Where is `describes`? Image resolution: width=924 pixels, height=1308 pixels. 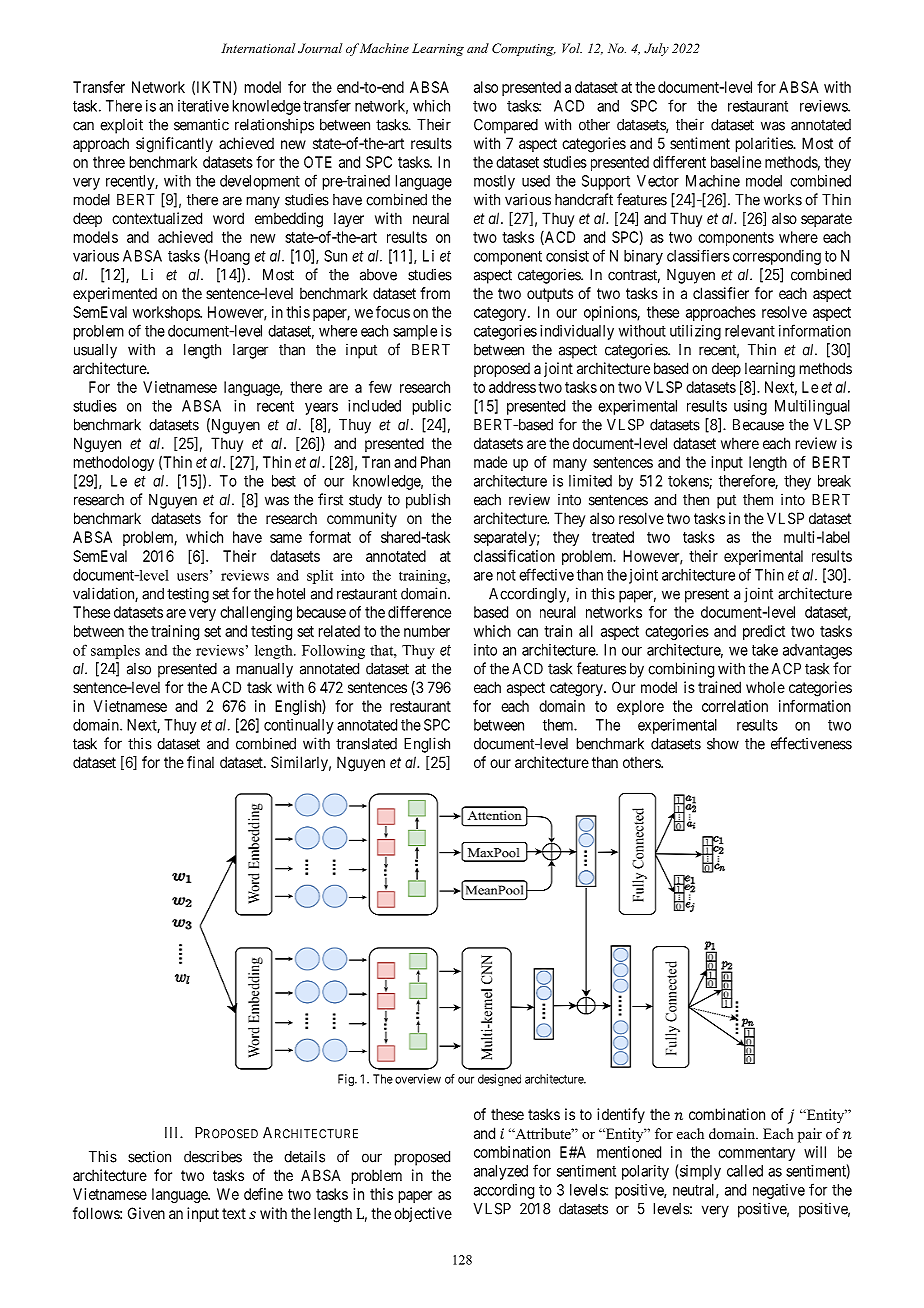
describes is located at coordinates (213, 1156).
